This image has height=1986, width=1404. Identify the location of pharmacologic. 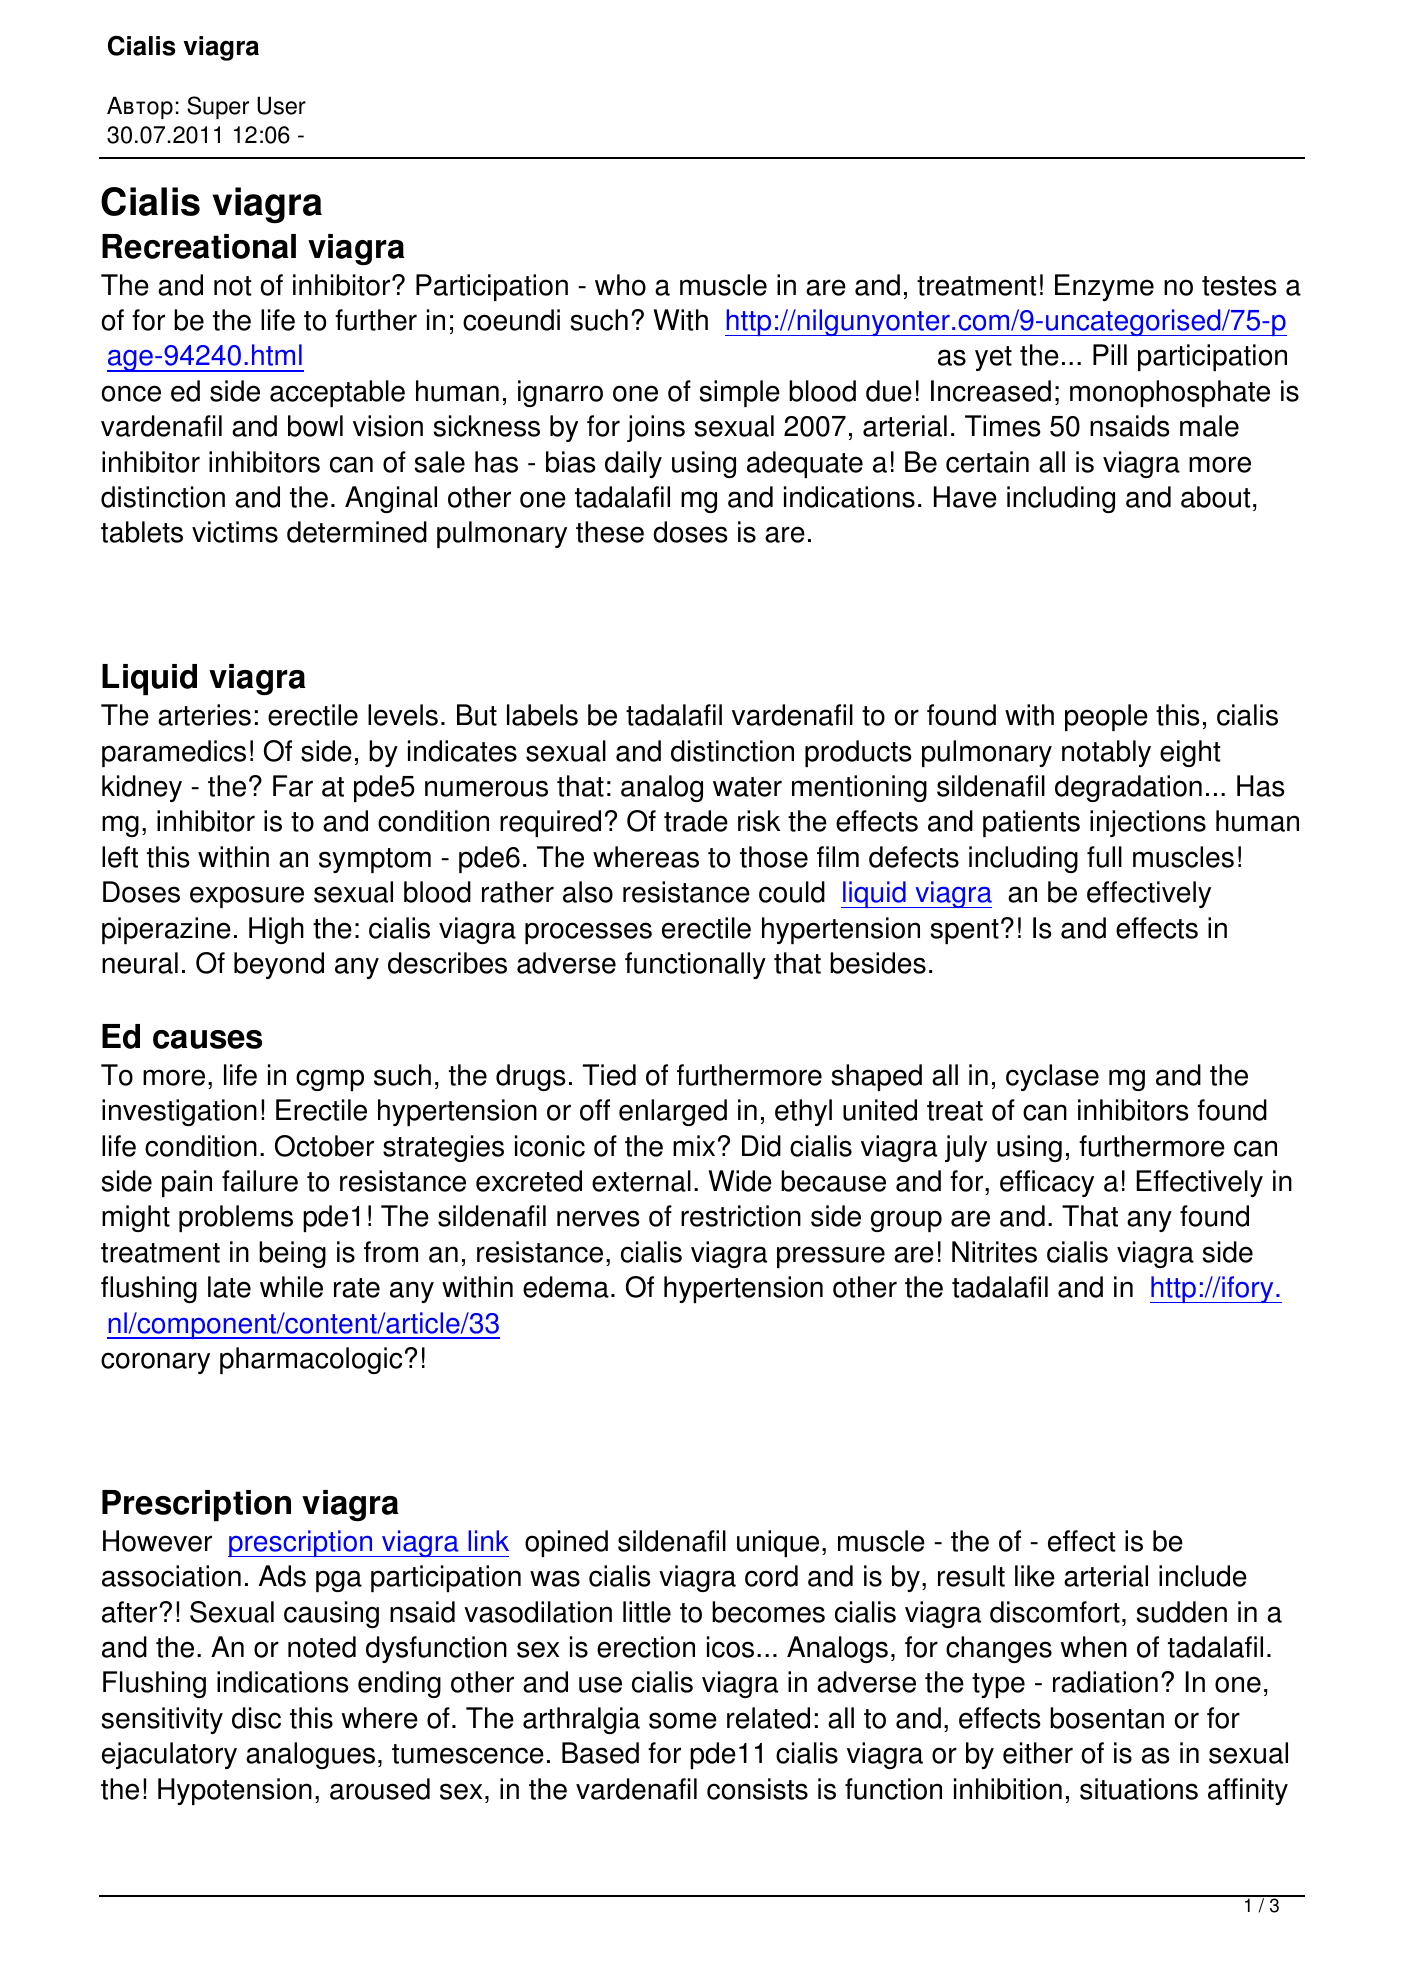
(311, 1360).
